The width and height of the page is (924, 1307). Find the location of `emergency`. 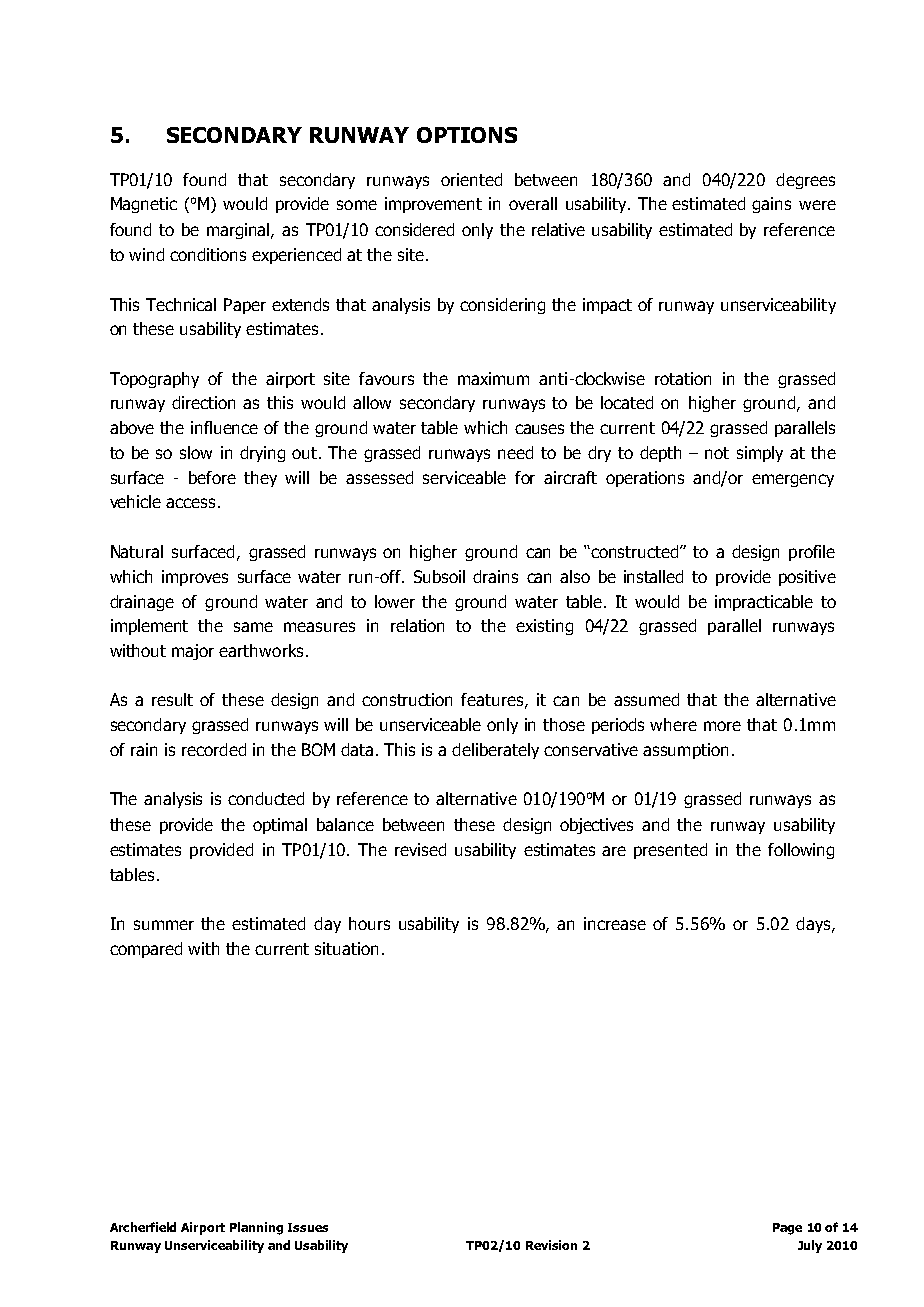

emergency is located at coordinates (793, 480).
